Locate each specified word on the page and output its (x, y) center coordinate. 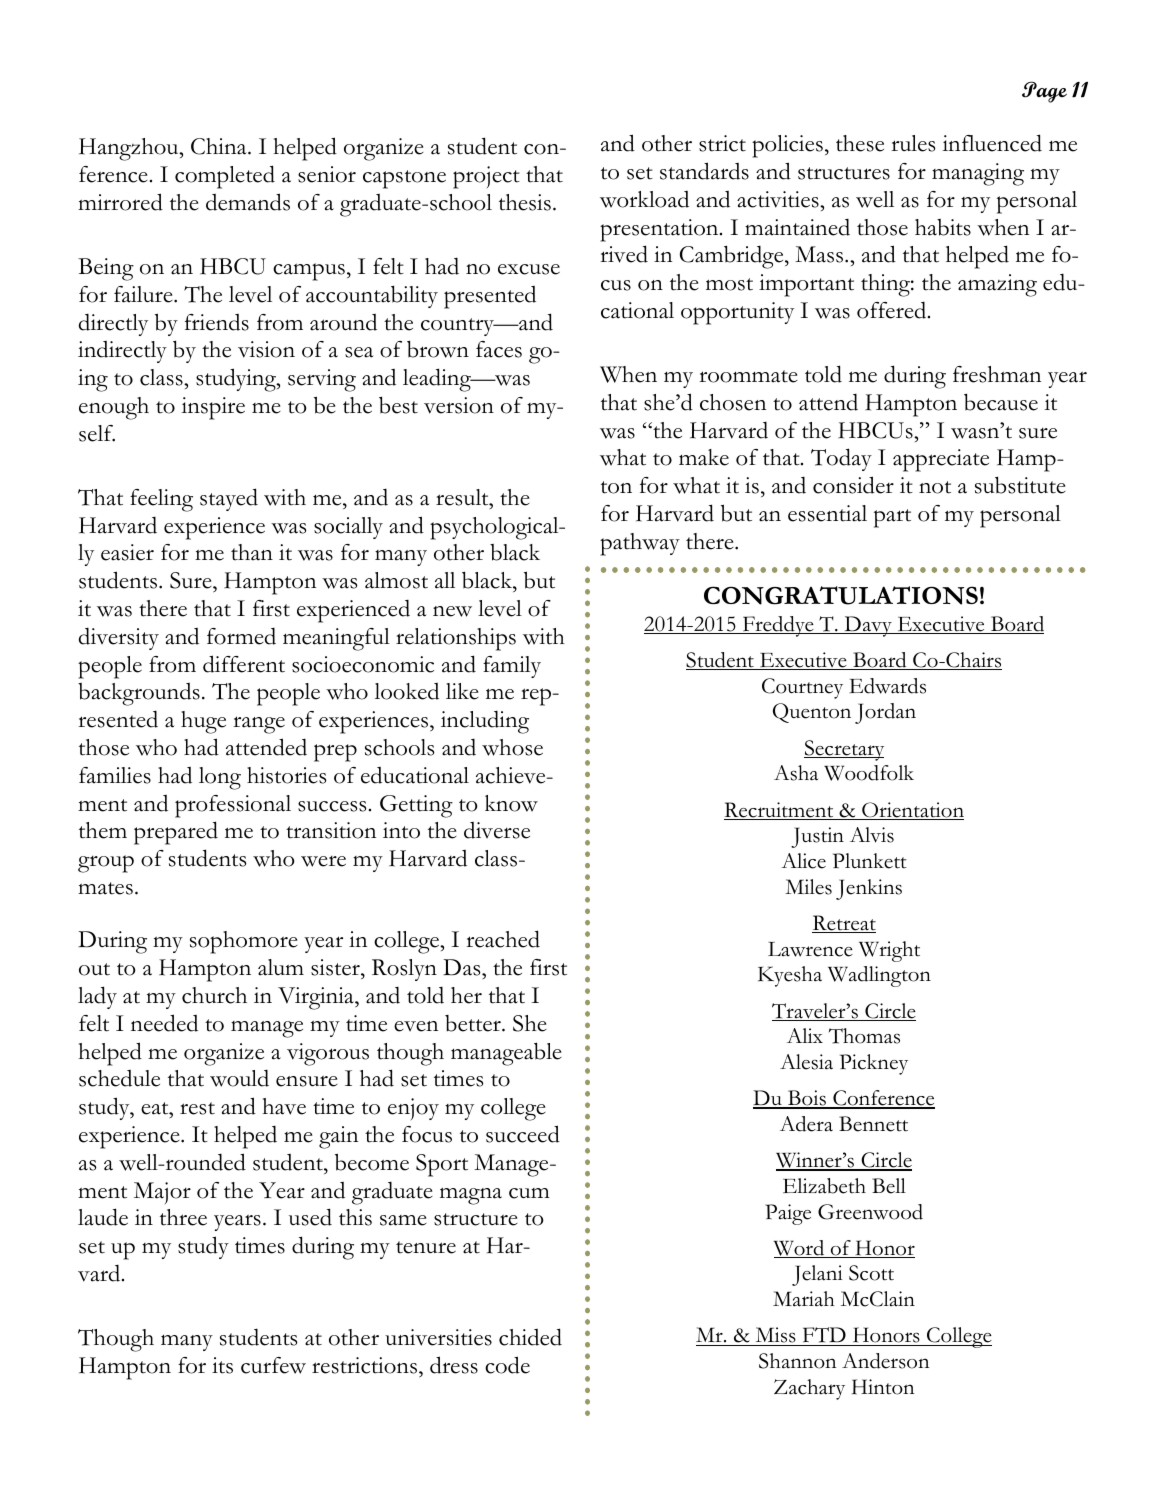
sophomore (244, 942)
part (892, 518)
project (486, 177)
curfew (273, 1365)
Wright (889, 951)
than (252, 552)
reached (503, 939)
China (220, 146)
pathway (640, 544)
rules (913, 143)
